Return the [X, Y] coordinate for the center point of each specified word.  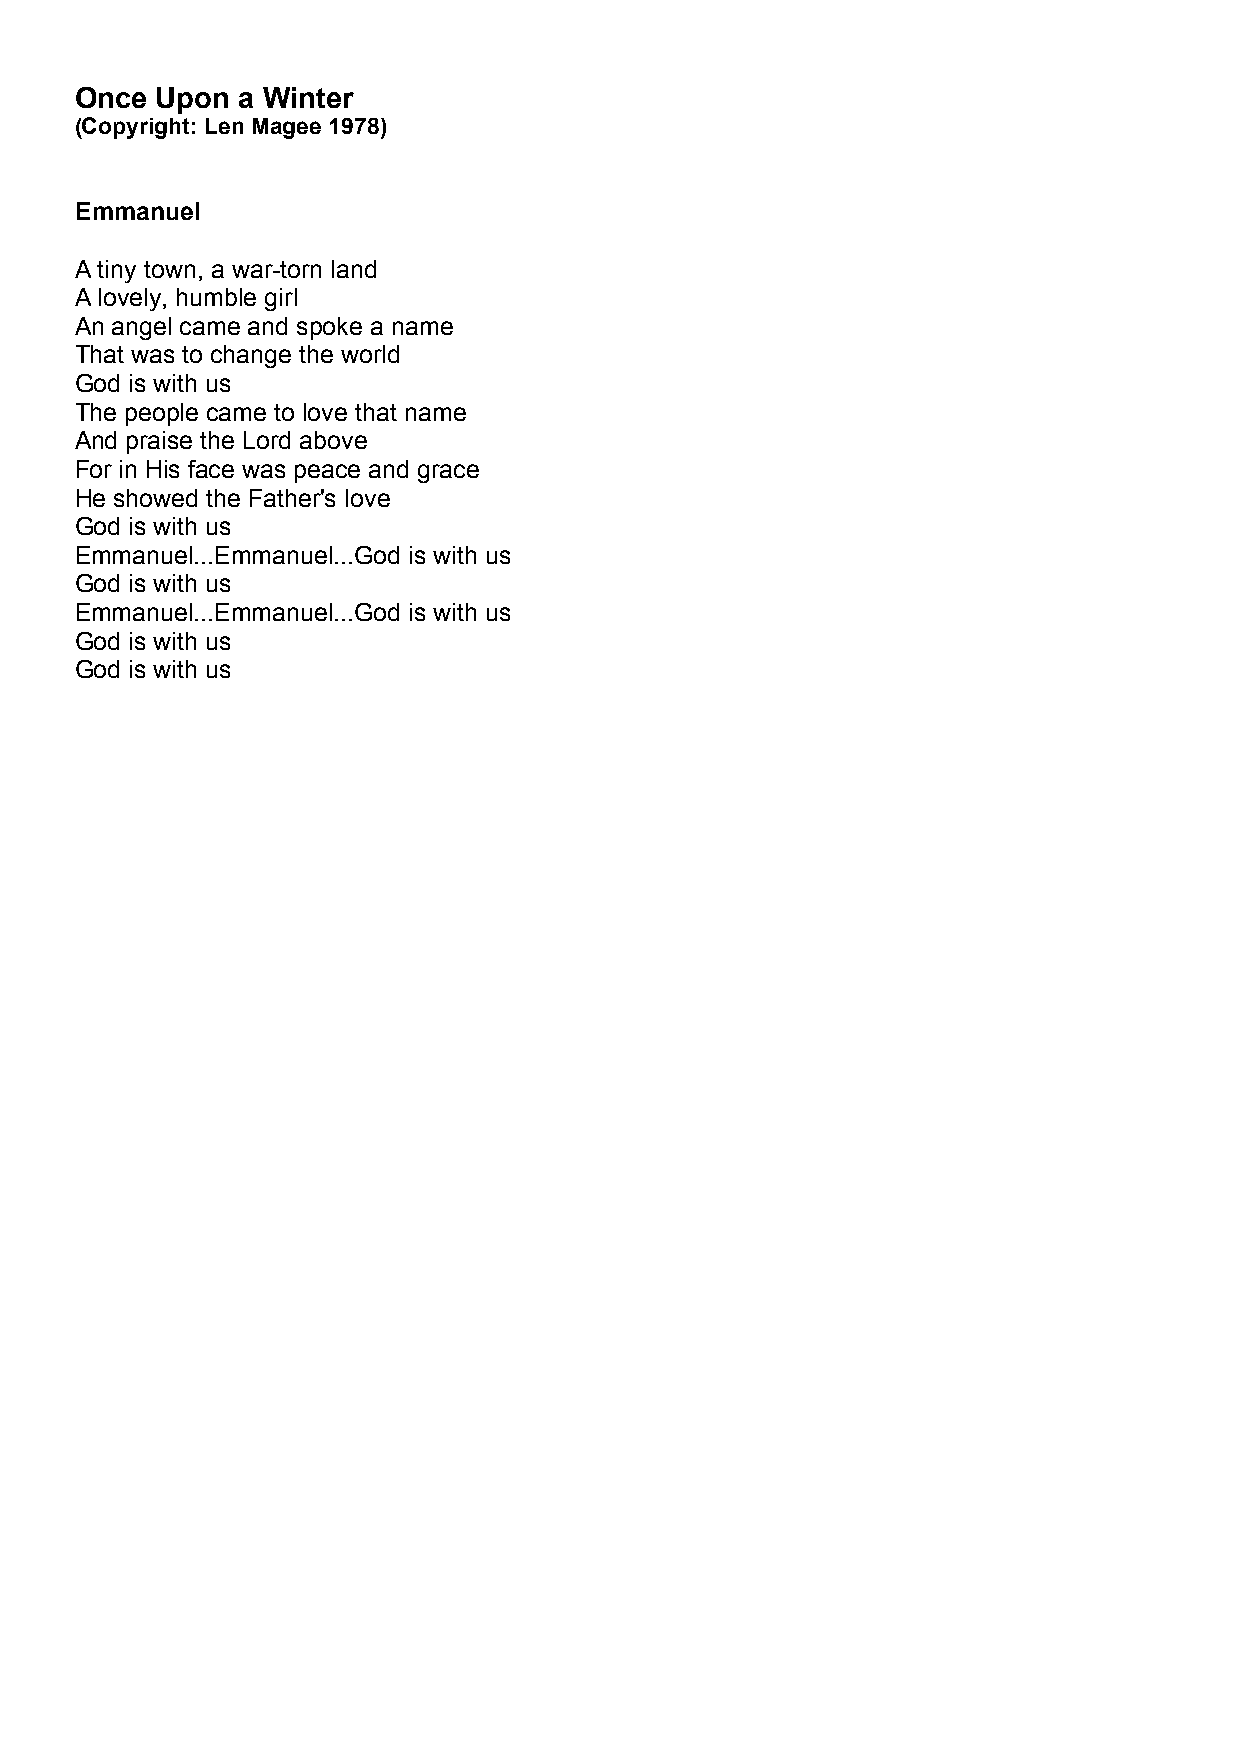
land [354, 269]
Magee [287, 128]
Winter [308, 97]
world [370, 354]
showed [155, 498]
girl [281, 299]
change [251, 356]
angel [141, 328]
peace [327, 473]
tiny [116, 271]
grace [448, 473]
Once [111, 97]
